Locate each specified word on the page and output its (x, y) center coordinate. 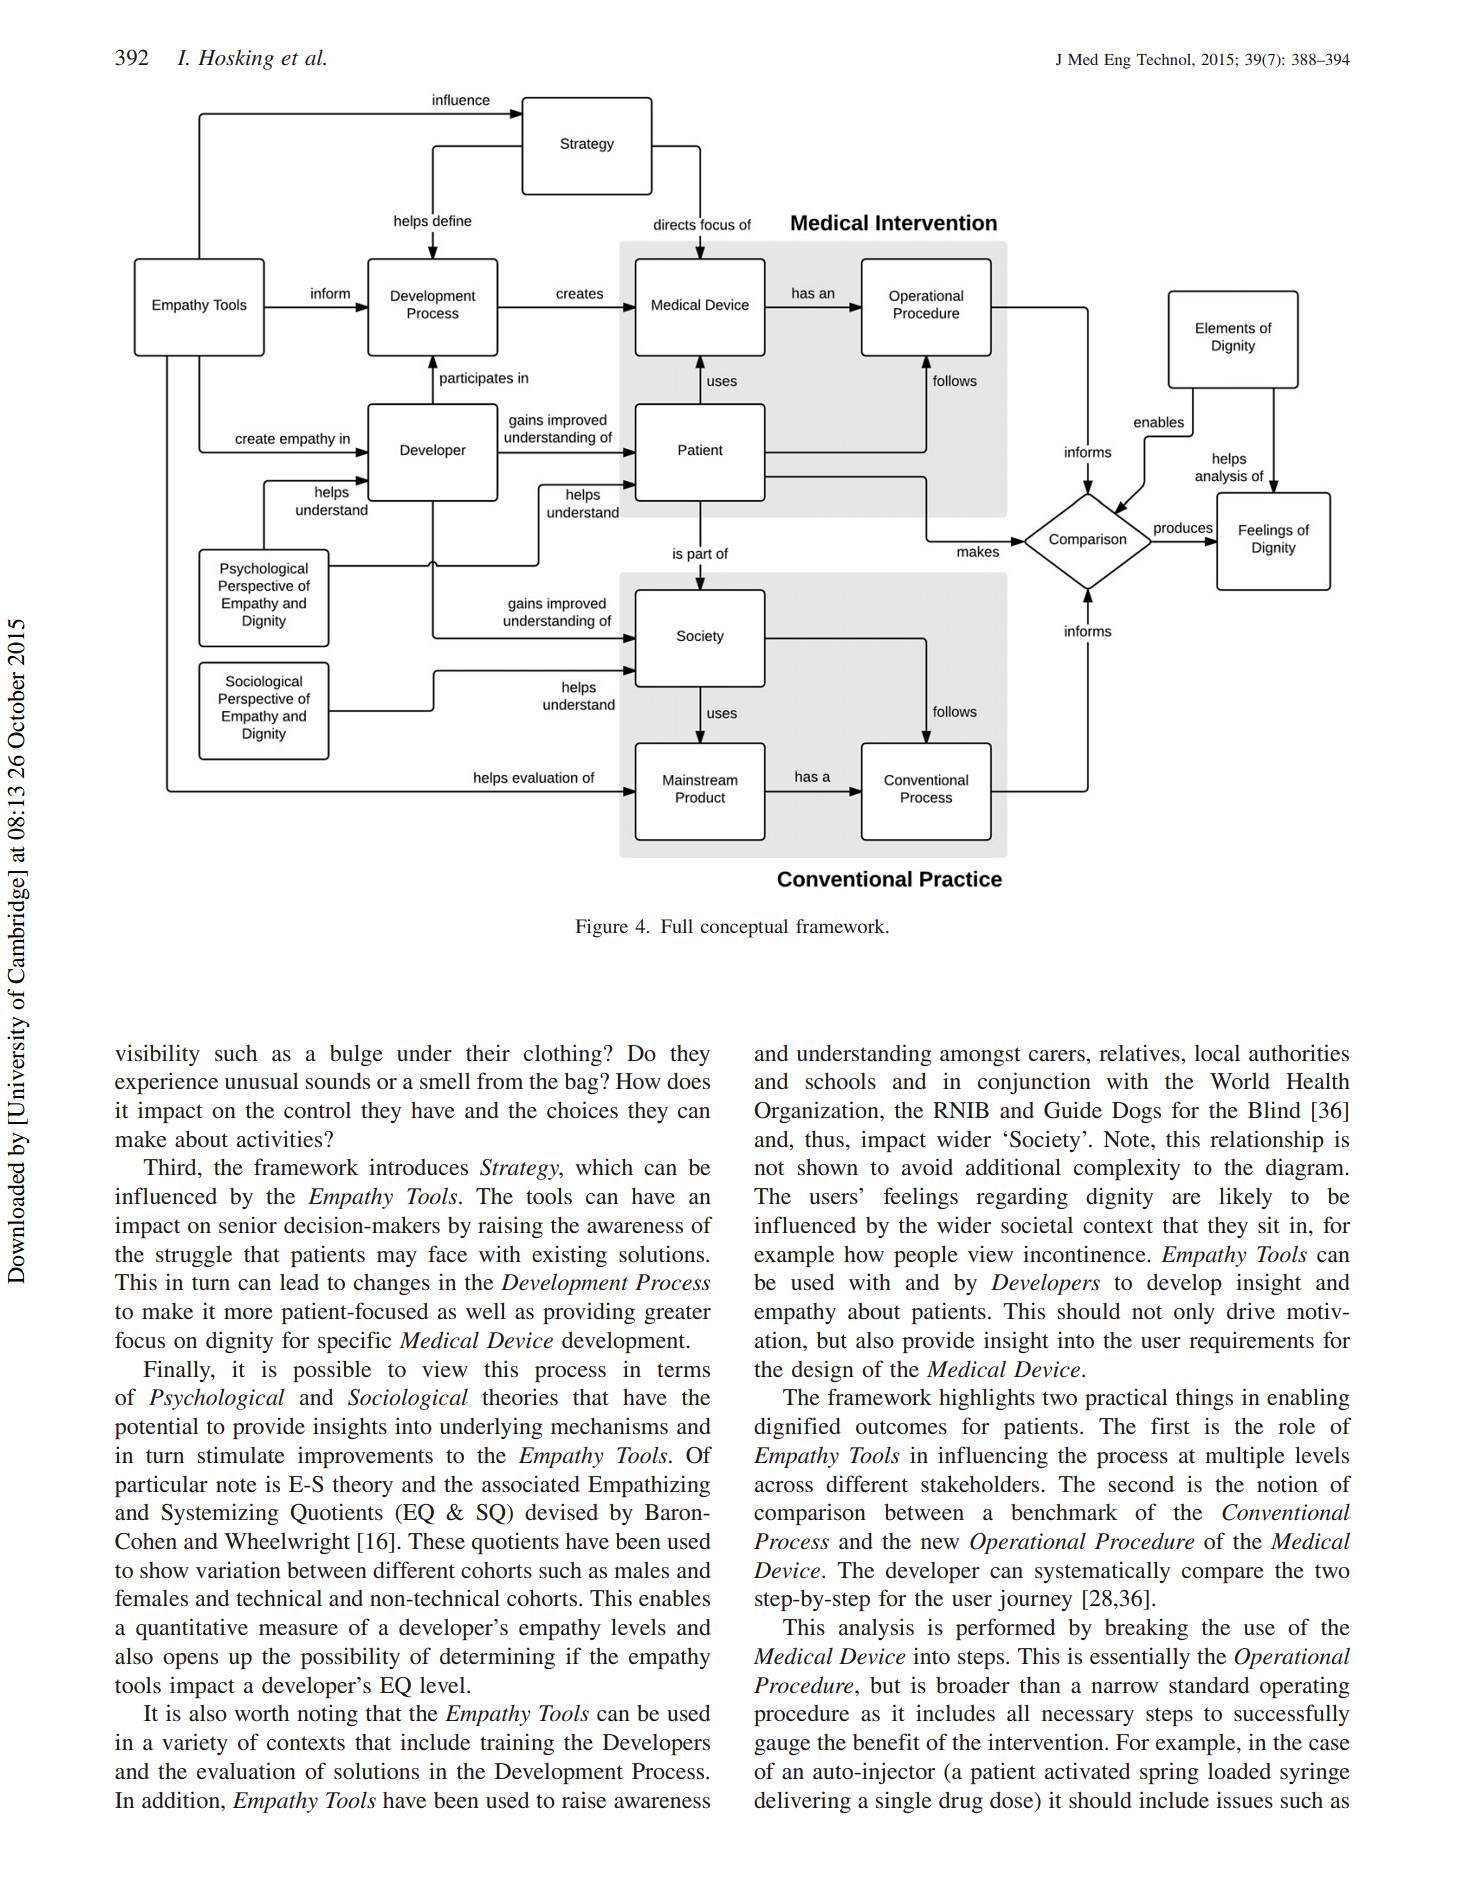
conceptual (744, 928)
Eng (1117, 61)
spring (1169, 1773)
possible (332, 1371)
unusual (262, 1081)
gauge (782, 1747)
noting (327, 1715)
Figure (601, 928)
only (1194, 1313)
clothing (563, 1055)
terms (683, 1370)
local (1217, 1053)
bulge (356, 1055)
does (688, 1081)
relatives (1140, 1052)
